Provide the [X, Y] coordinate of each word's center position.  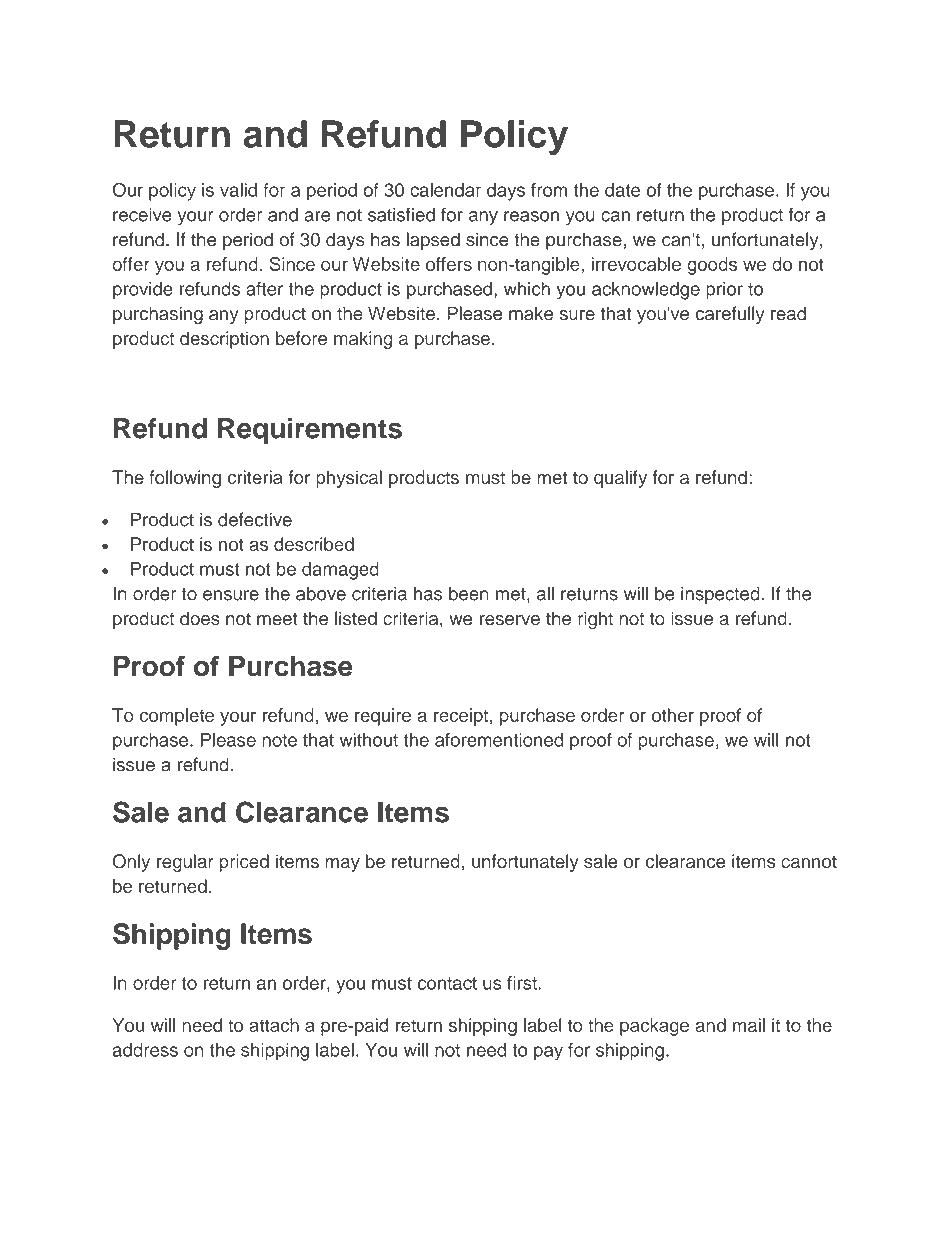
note [279, 740]
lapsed [433, 241]
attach [274, 1025]
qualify [620, 479]
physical [349, 479]
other [673, 715]
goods [712, 266]
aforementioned [499, 740]
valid [238, 190]
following [185, 479]
